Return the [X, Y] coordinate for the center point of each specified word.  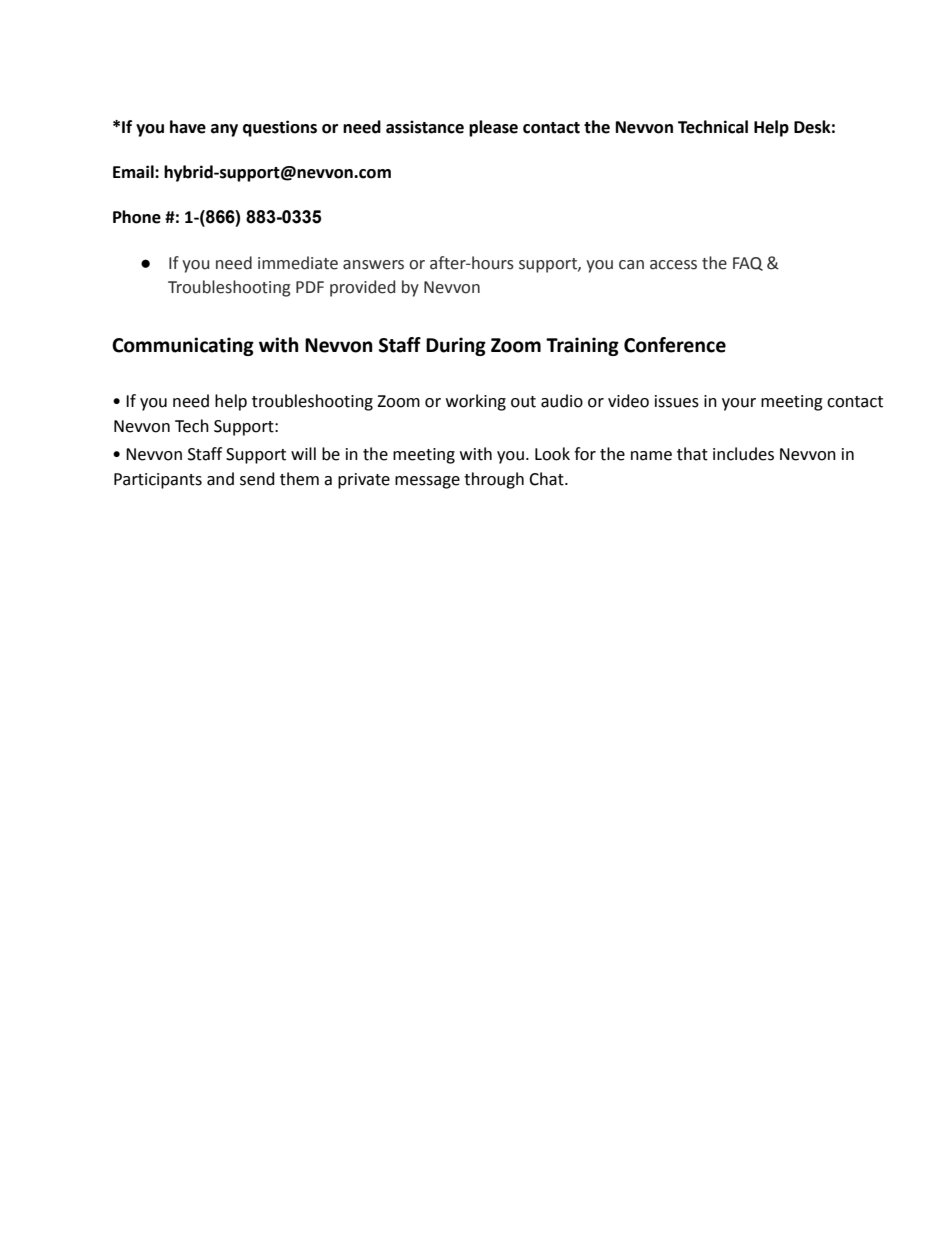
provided [362, 288]
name [651, 456]
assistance [425, 127]
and [220, 479]
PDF [310, 287]
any [224, 130]
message [427, 482]
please [493, 128]
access [673, 265]
